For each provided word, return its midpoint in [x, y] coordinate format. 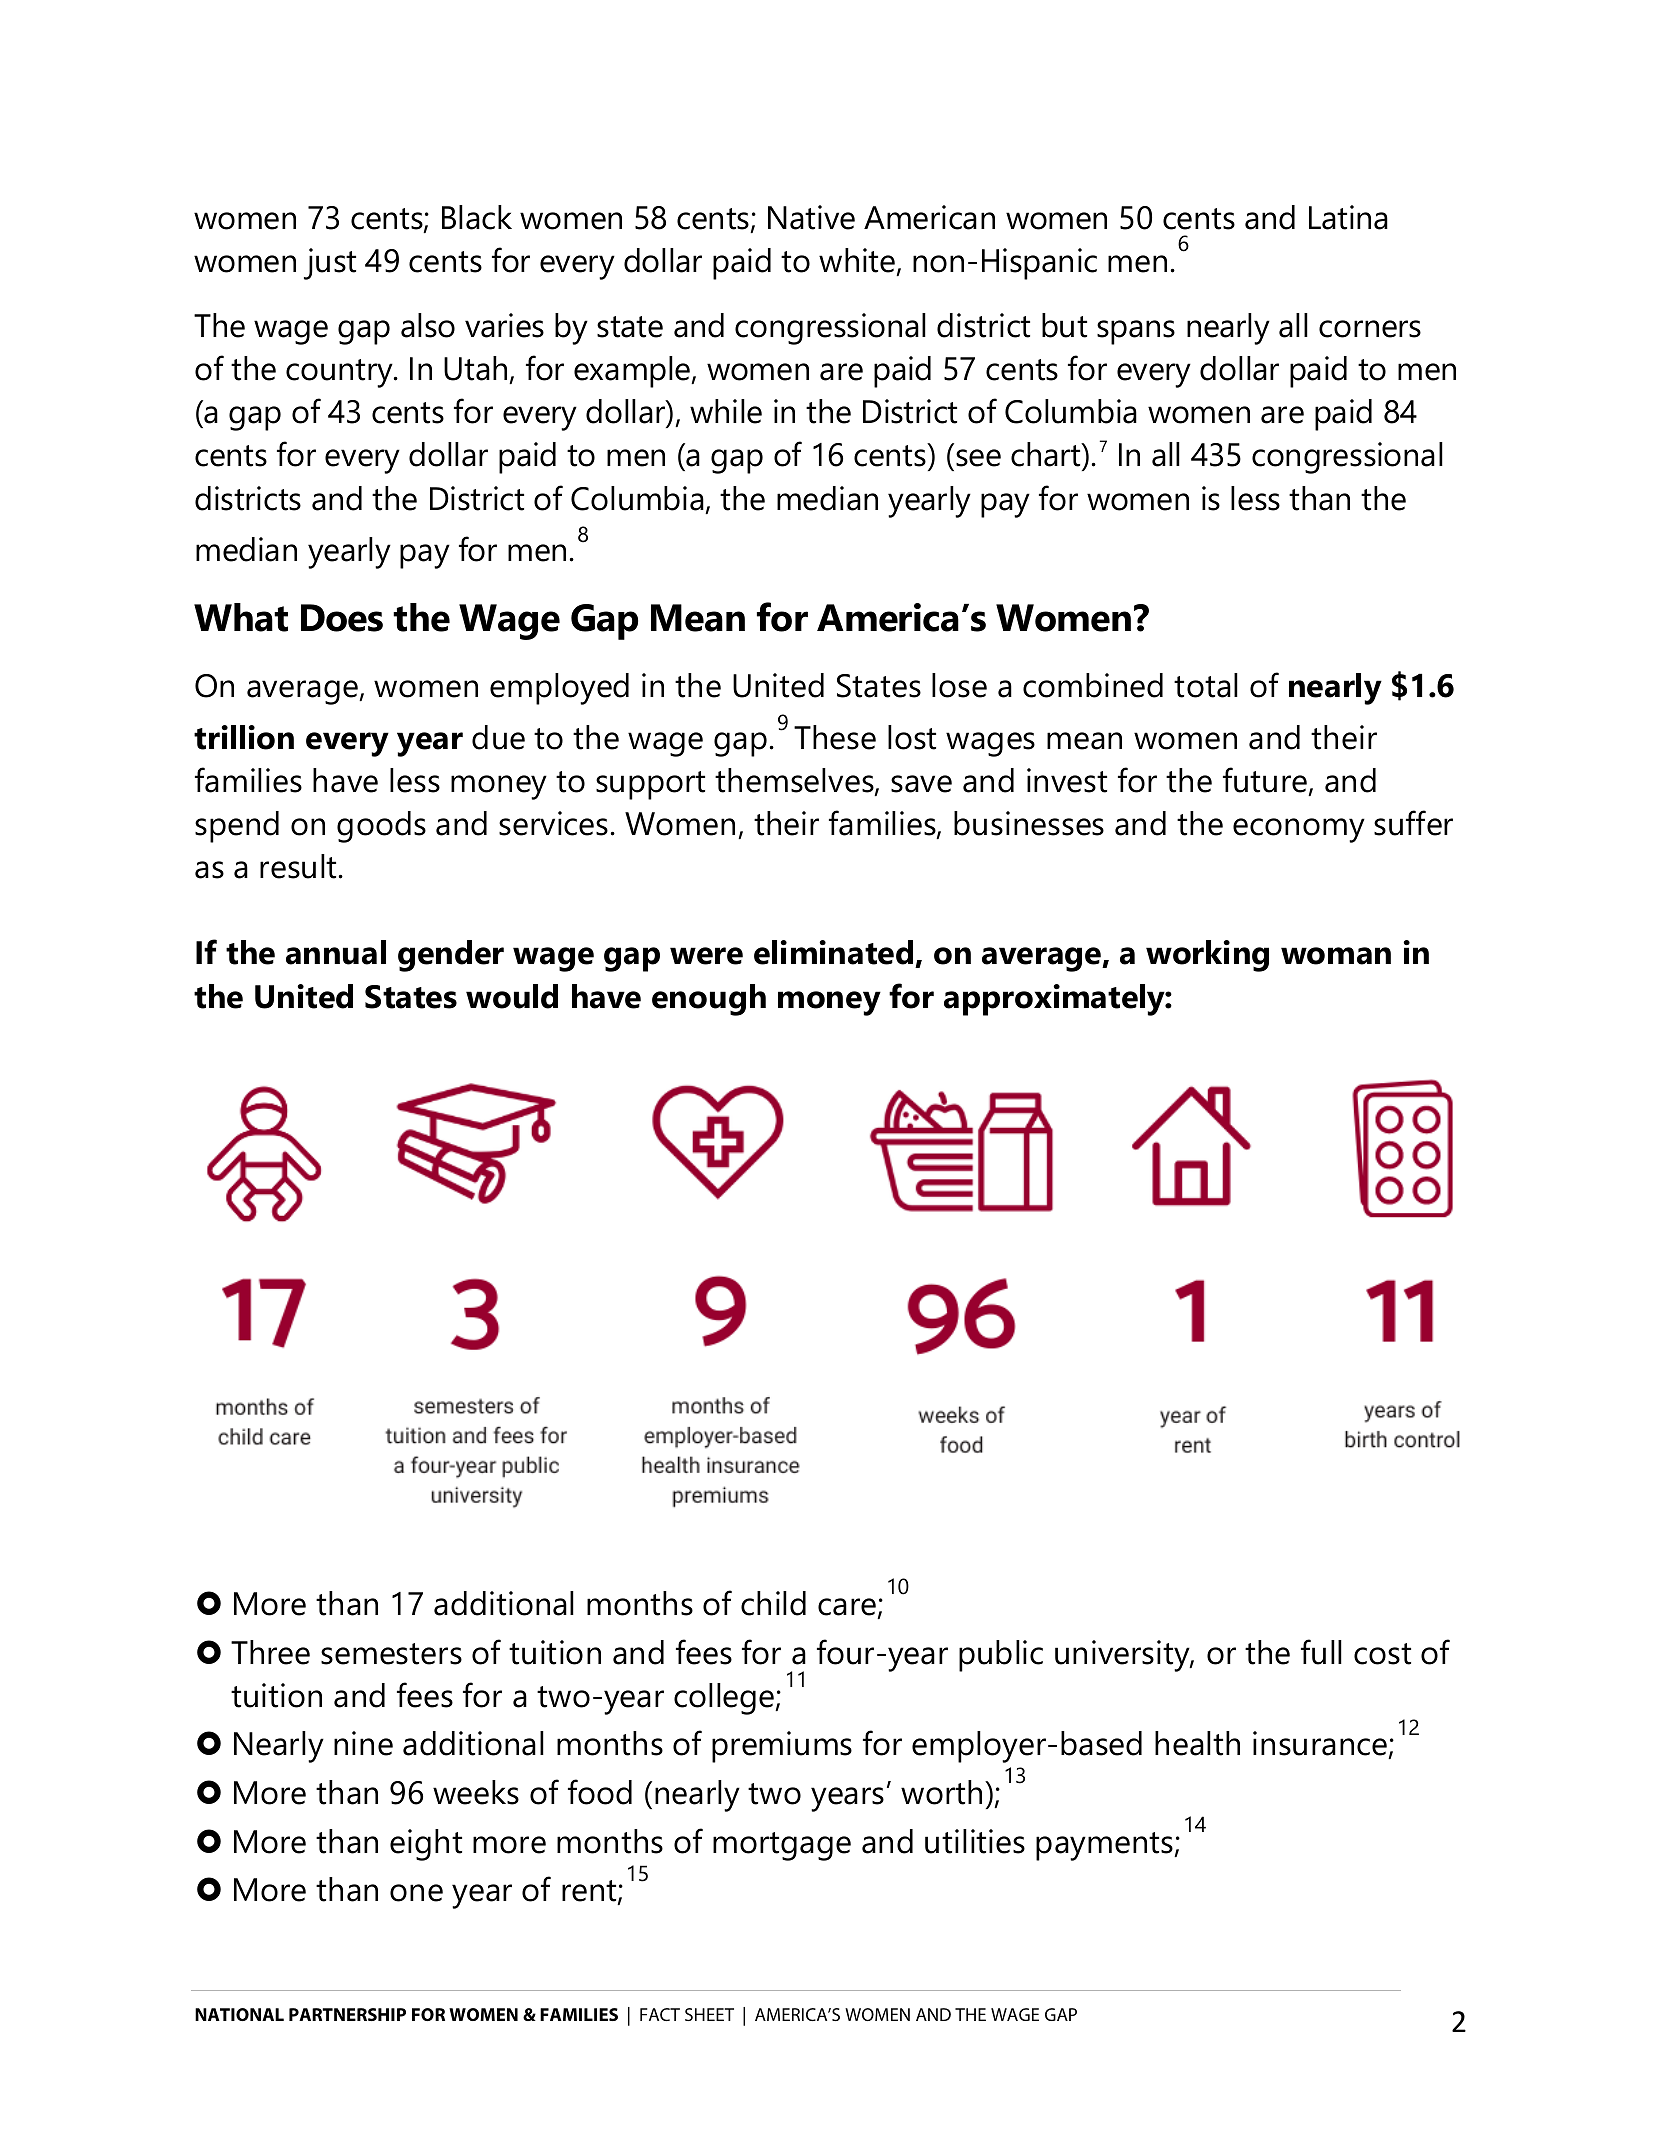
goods [381, 827]
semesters [391, 1654]
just [330, 264]
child [773, 1603]
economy [1299, 830]
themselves [795, 781]
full [1321, 1652]
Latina [1348, 217]
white [858, 261]
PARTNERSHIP [347, 2014]
